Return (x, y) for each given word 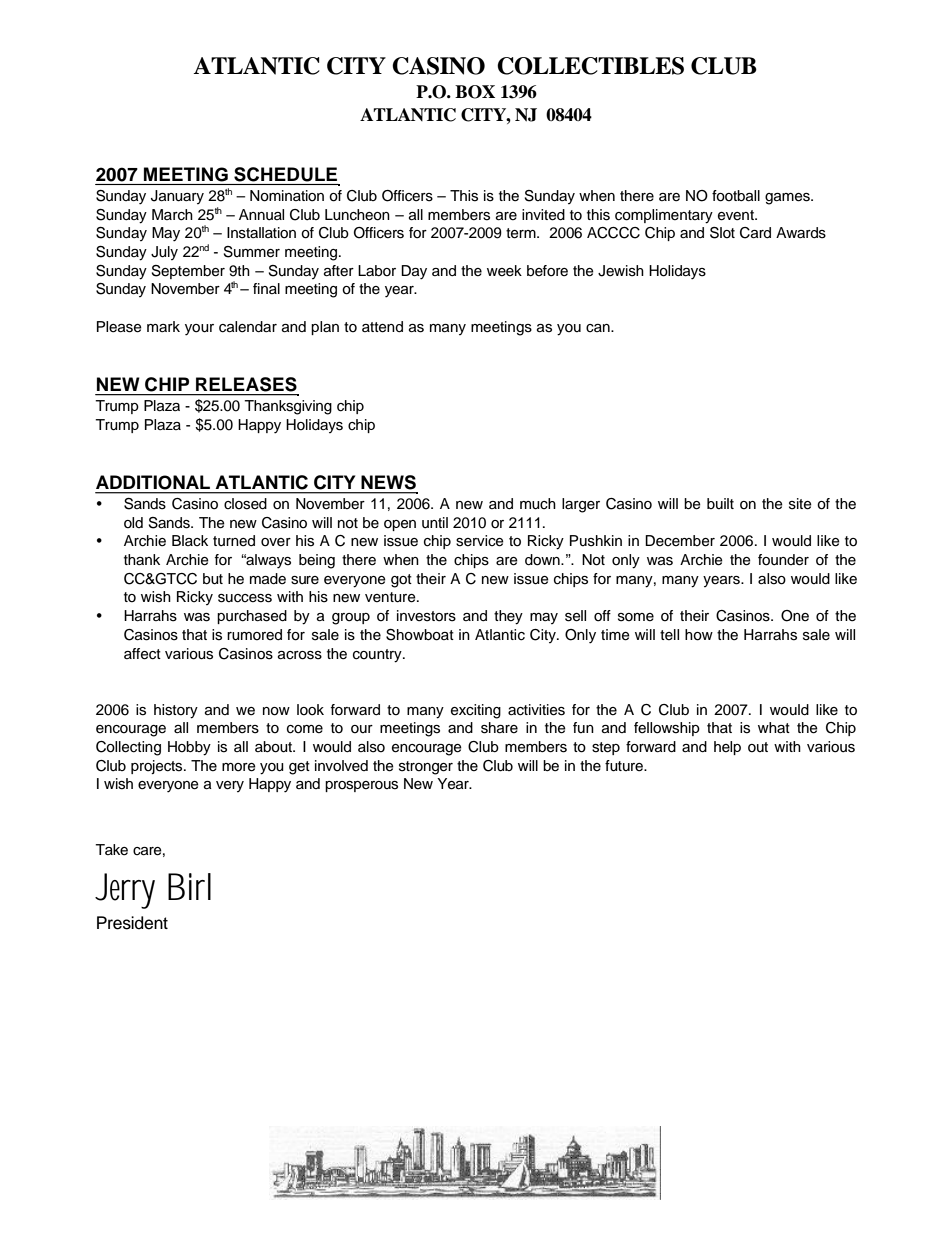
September (188, 272)
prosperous (361, 786)
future (625, 766)
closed (245, 504)
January (177, 197)
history (176, 711)
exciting (476, 711)
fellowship (667, 729)
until (435, 523)
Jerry (125, 891)
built (720, 503)
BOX (475, 92)
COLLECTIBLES (590, 66)
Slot (722, 233)
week (504, 270)
